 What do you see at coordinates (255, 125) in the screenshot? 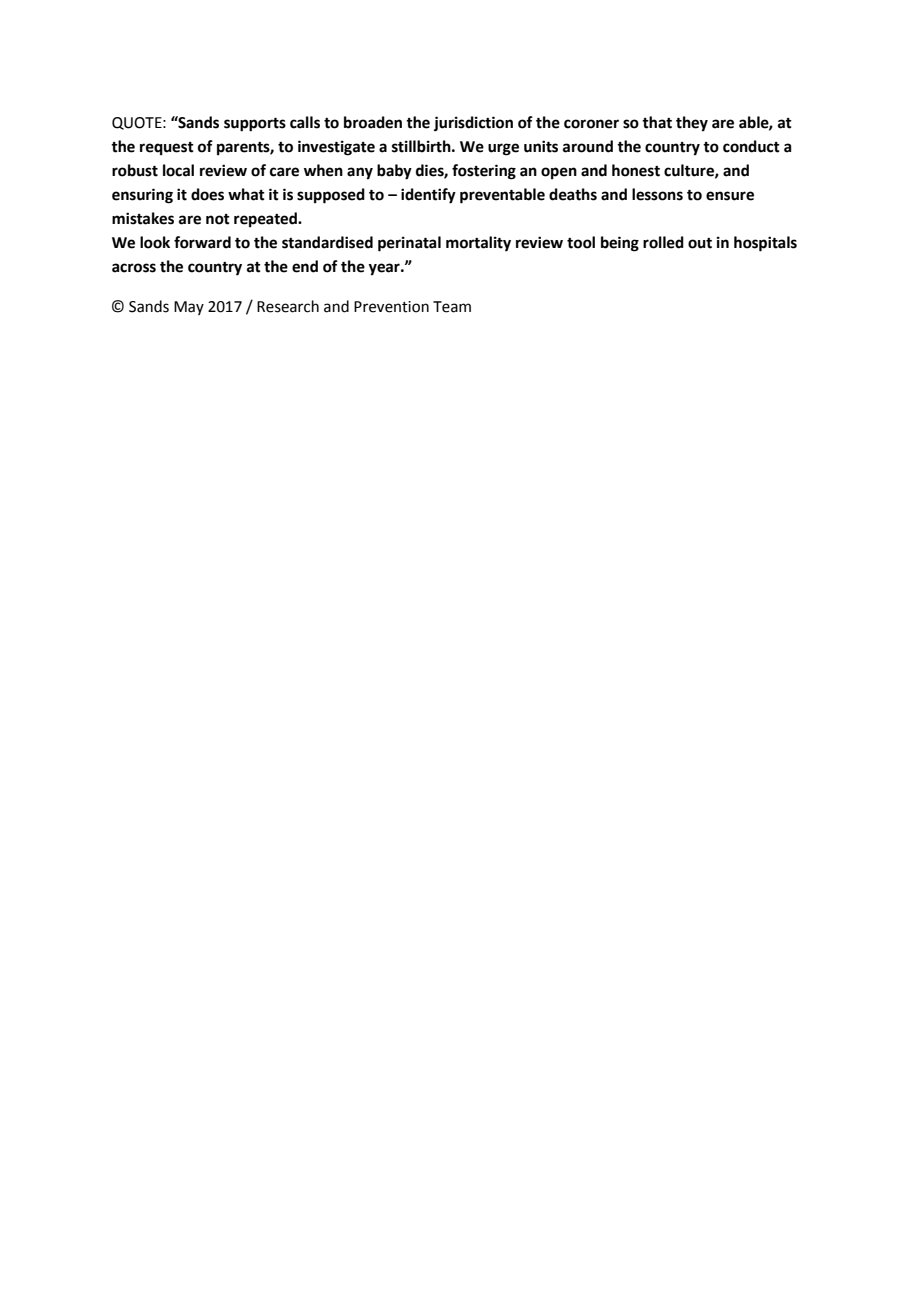
I see `supports` at bounding box center [255, 125].
